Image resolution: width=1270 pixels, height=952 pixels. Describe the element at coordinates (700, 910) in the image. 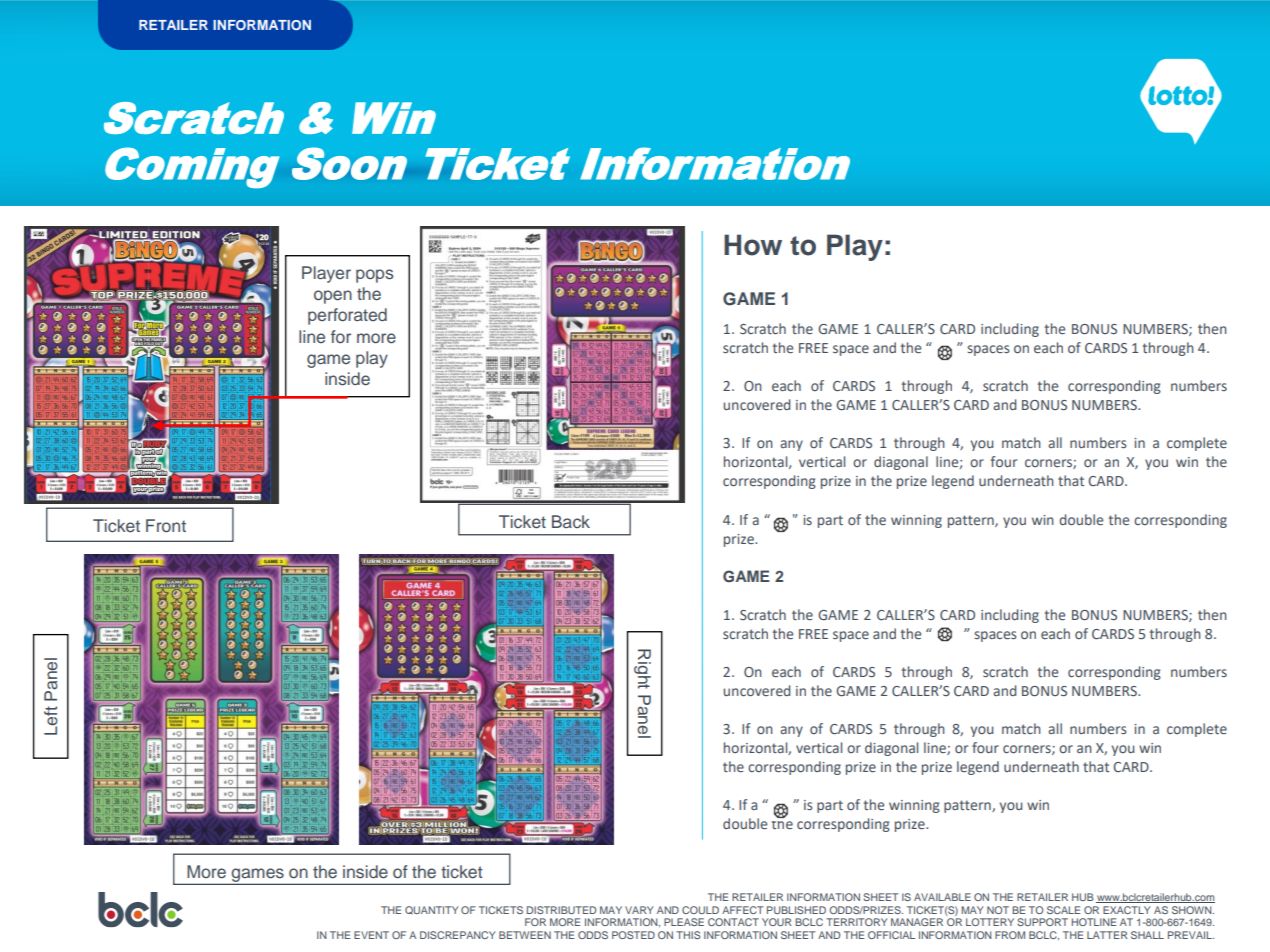

I see `COULD` at that location.
